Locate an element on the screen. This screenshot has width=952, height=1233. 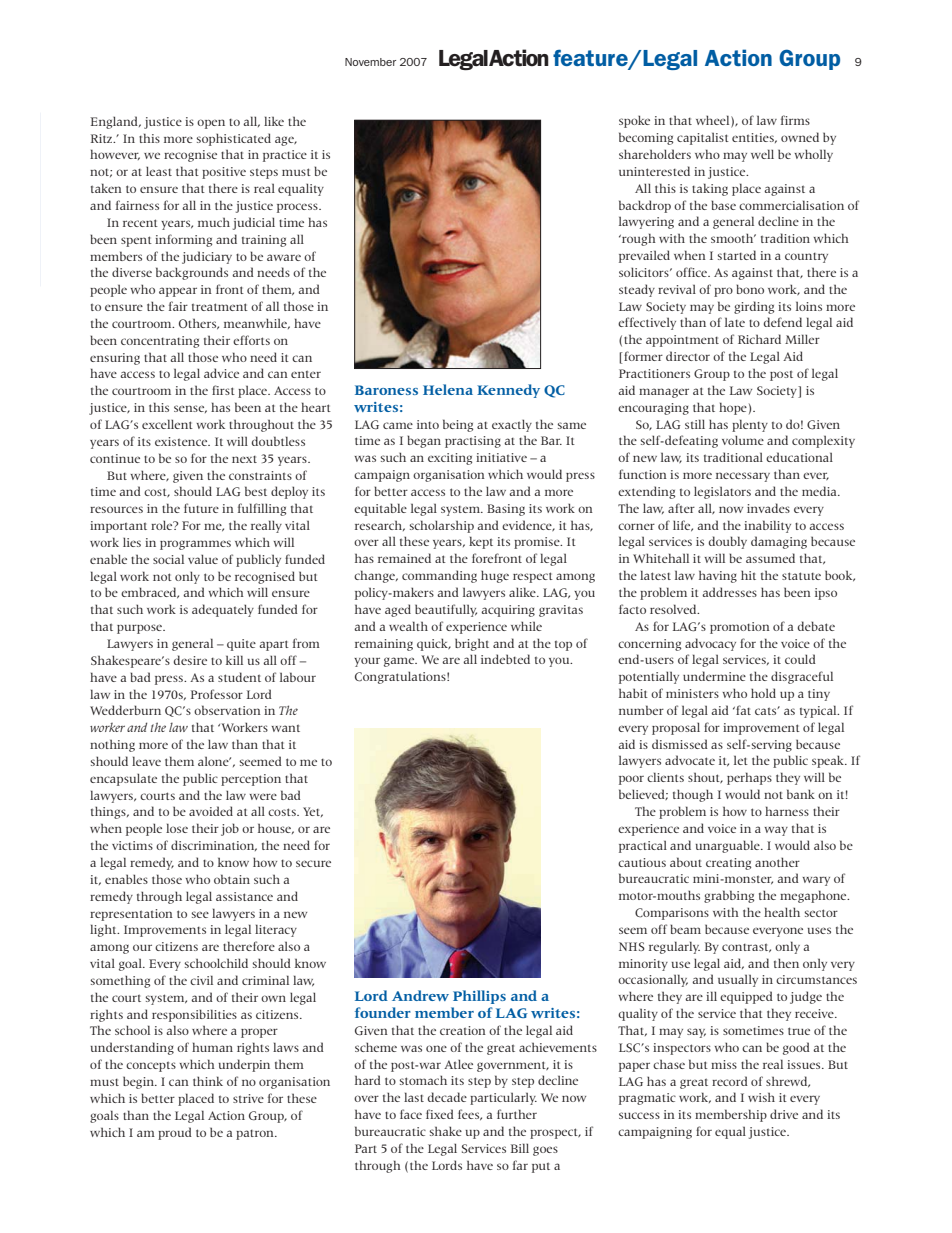
poor is located at coordinates (631, 780).
